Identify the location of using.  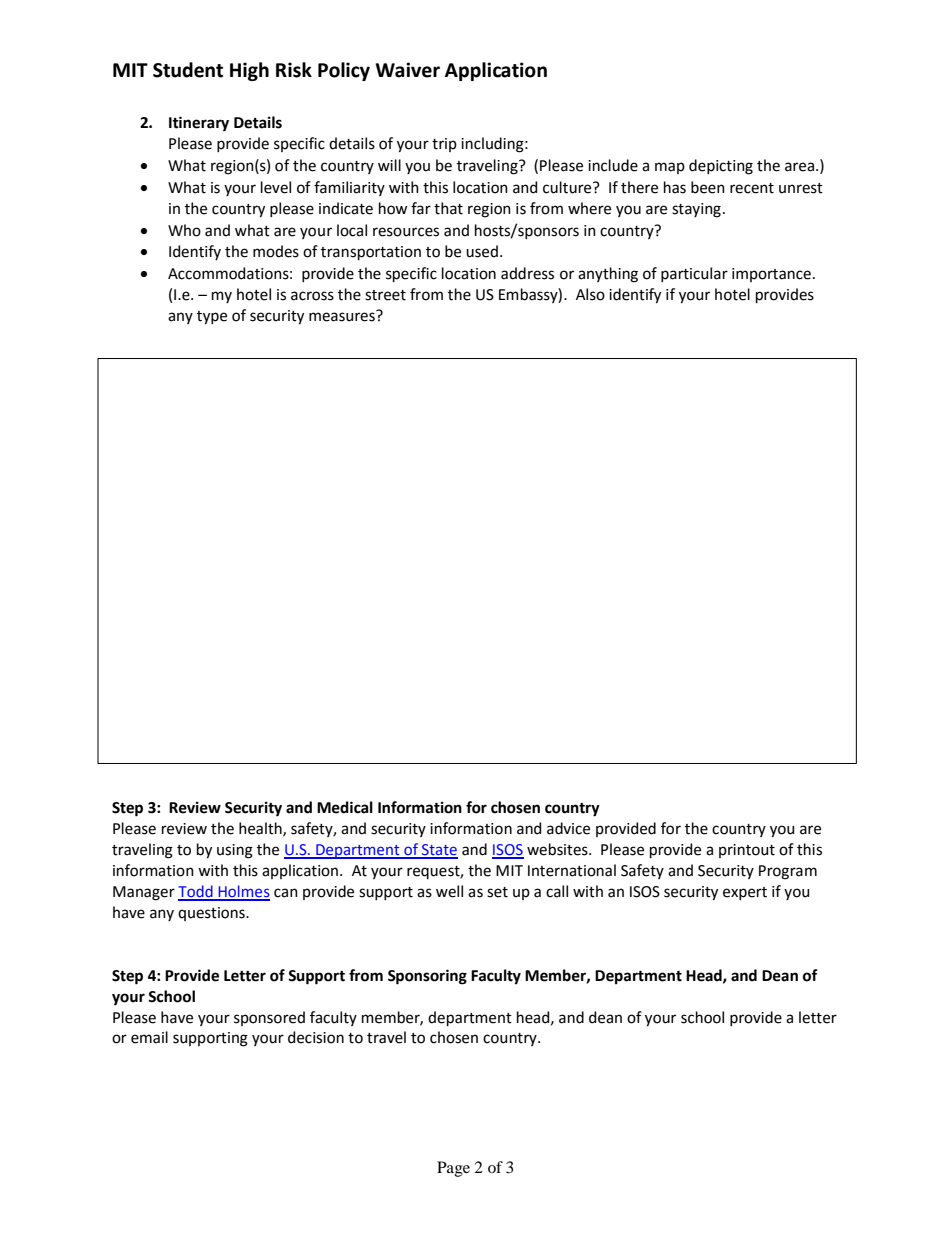
(235, 851).
